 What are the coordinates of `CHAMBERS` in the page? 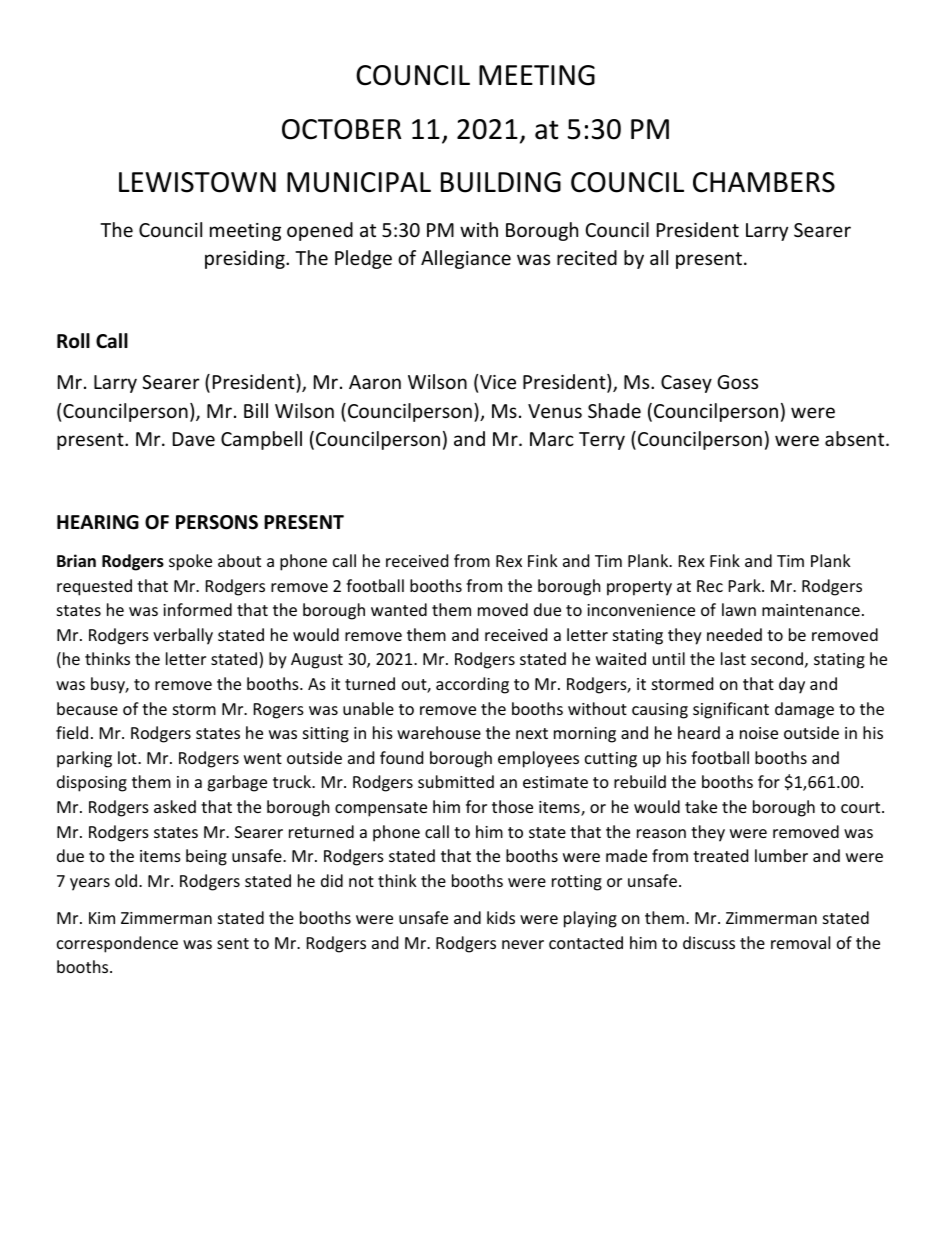 It's located at (764, 182).
